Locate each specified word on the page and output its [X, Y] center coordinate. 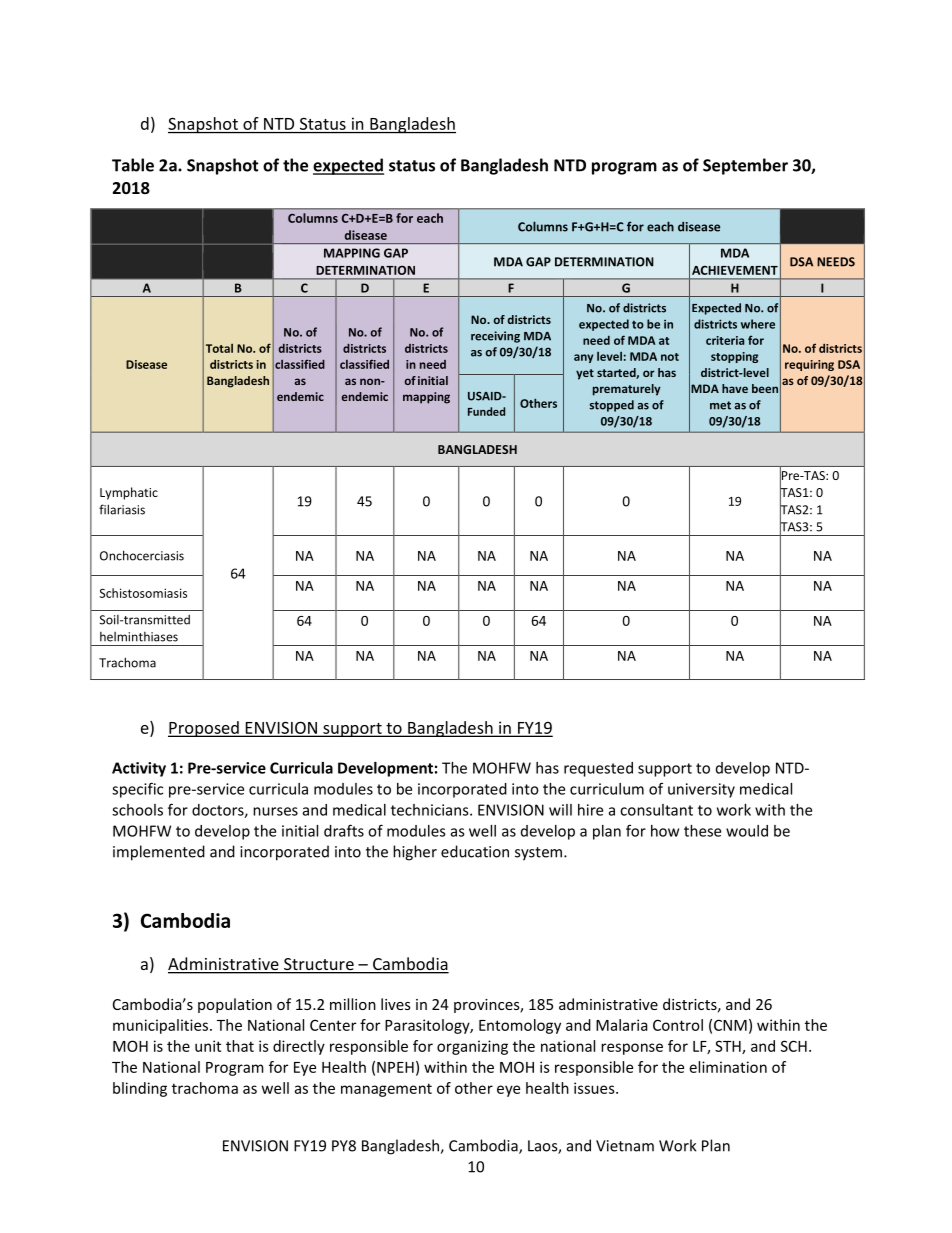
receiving [495, 337]
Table [133, 165]
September [745, 166]
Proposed [204, 729]
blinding [140, 1089]
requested [598, 769]
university [701, 790]
